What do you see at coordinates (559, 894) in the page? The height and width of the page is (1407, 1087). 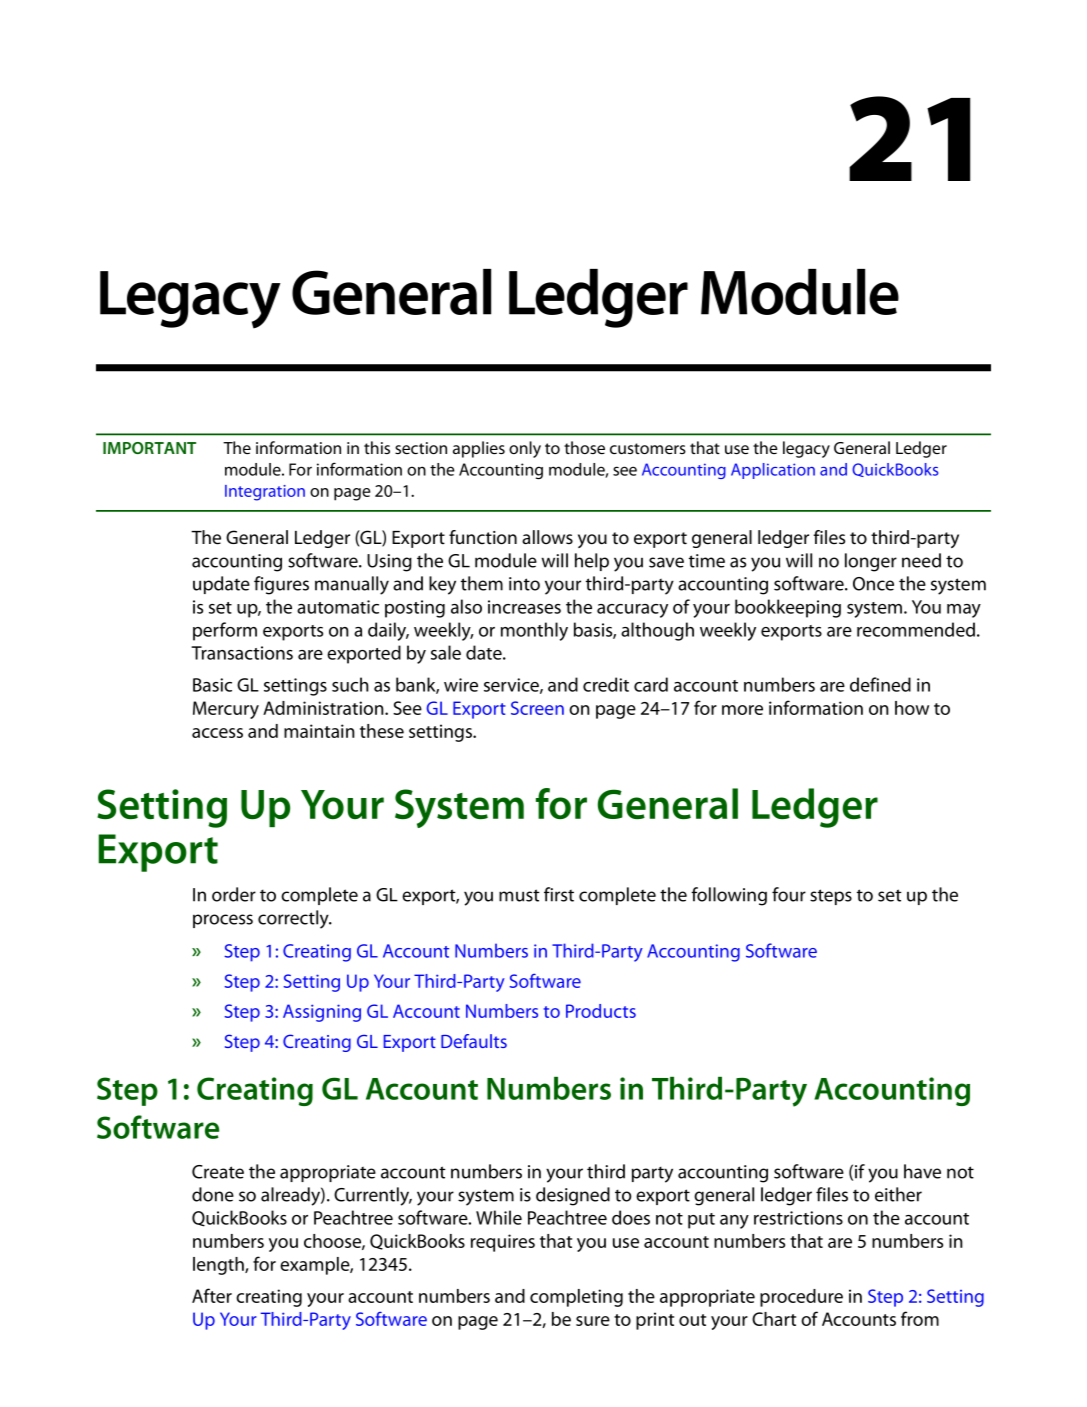 I see `first` at bounding box center [559, 894].
